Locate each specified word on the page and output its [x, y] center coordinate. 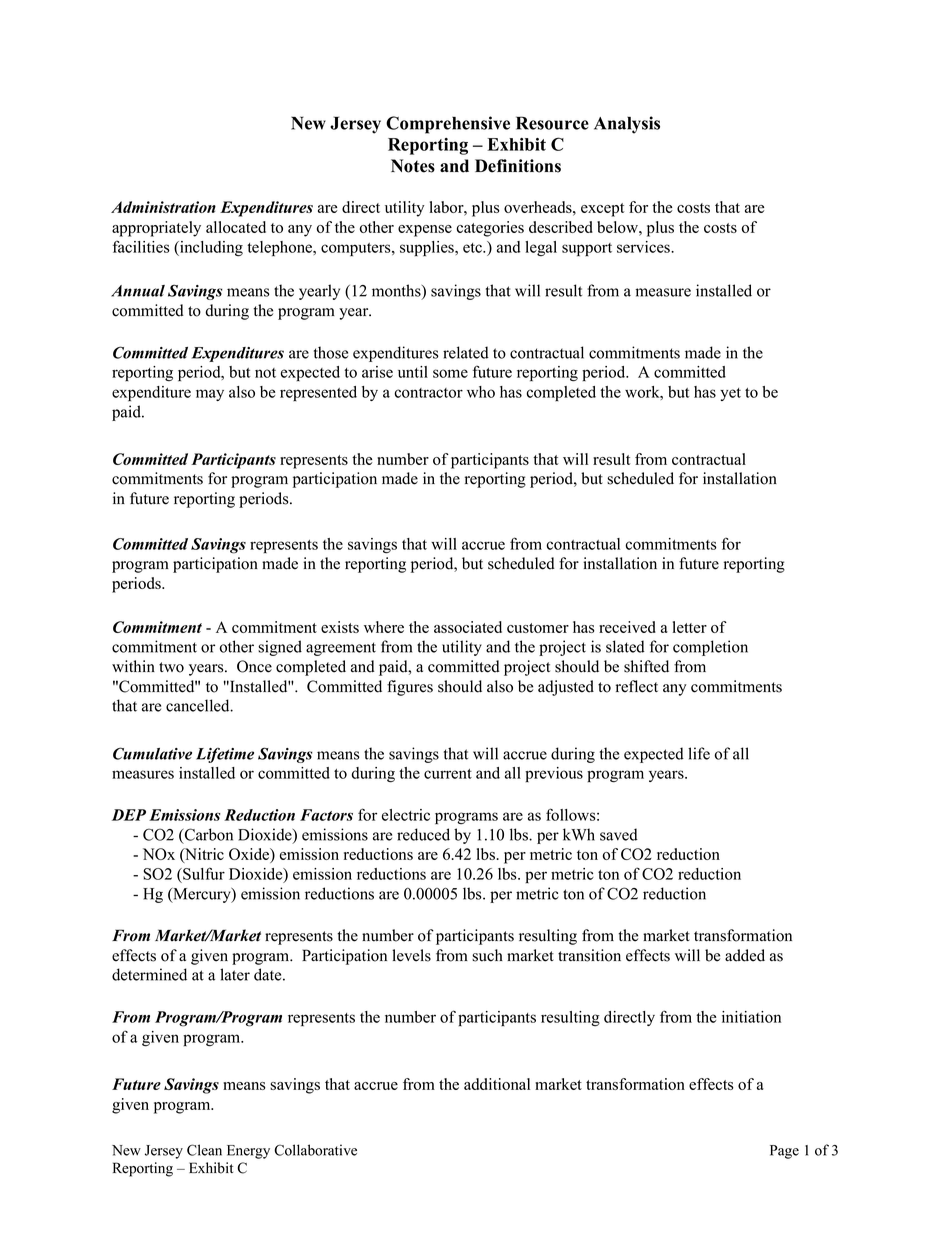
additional [497, 1084]
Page [784, 1152]
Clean [204, 1150]
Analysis [627, 125]
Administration [163, 207]
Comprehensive [448, 125]
